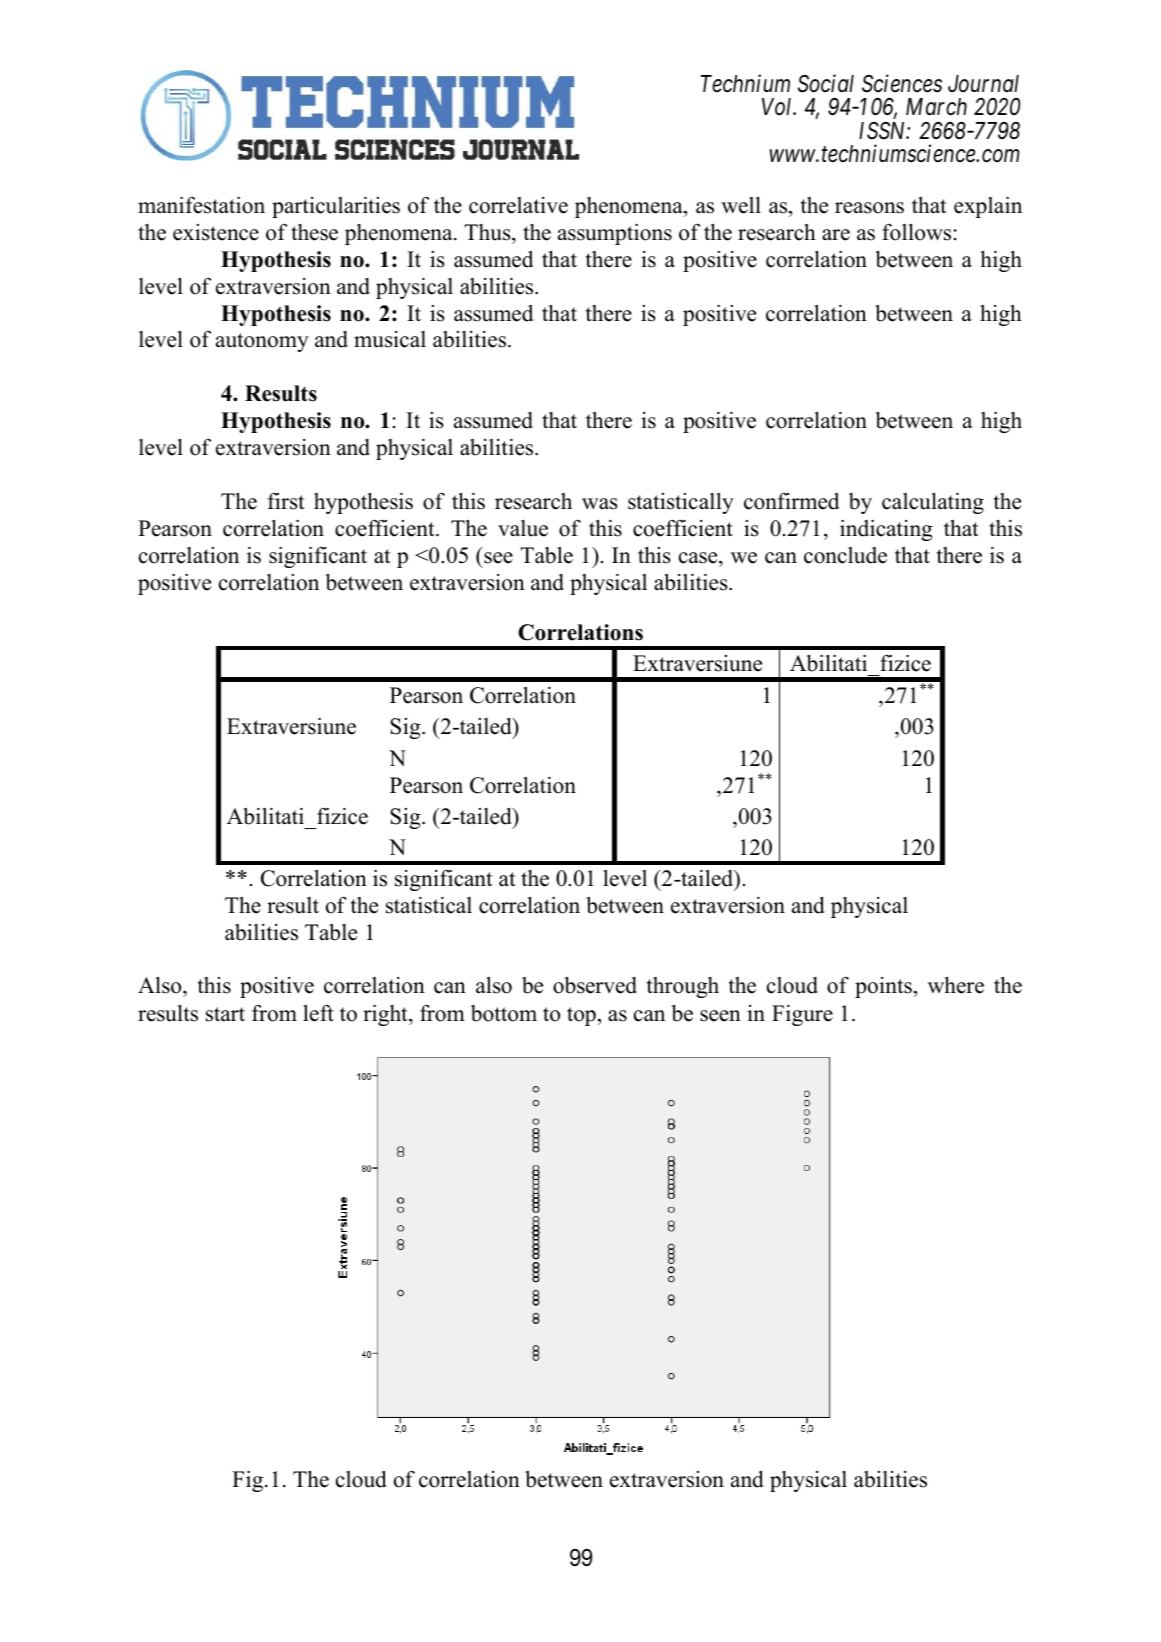 The width and height of the screenshot is (1161, 1642). Describe the element at coordinates (336, 207) in the screenshot. I see `particularities` at that location.
